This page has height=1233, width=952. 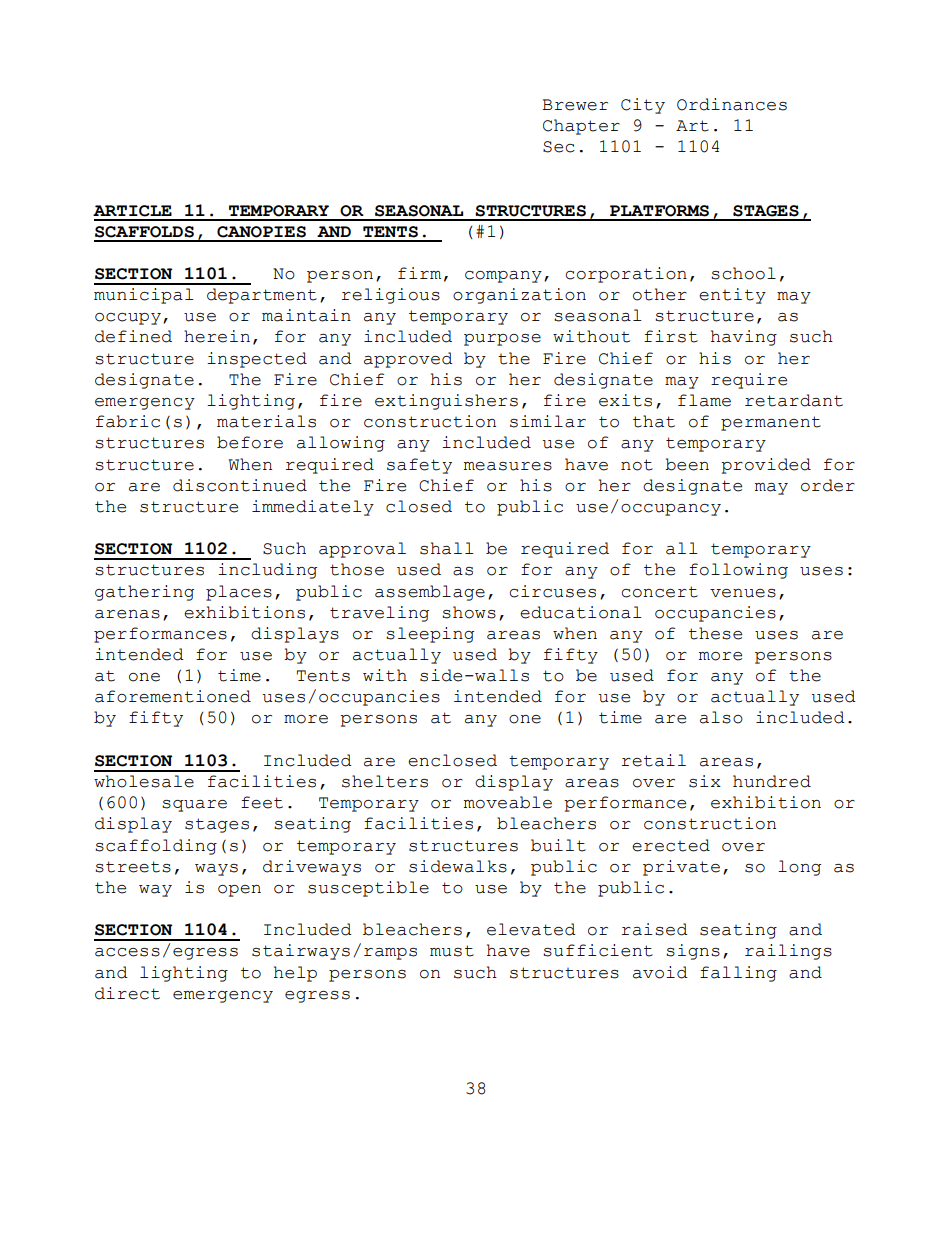 I want to click on hundred, so click(x=772, y=781).
